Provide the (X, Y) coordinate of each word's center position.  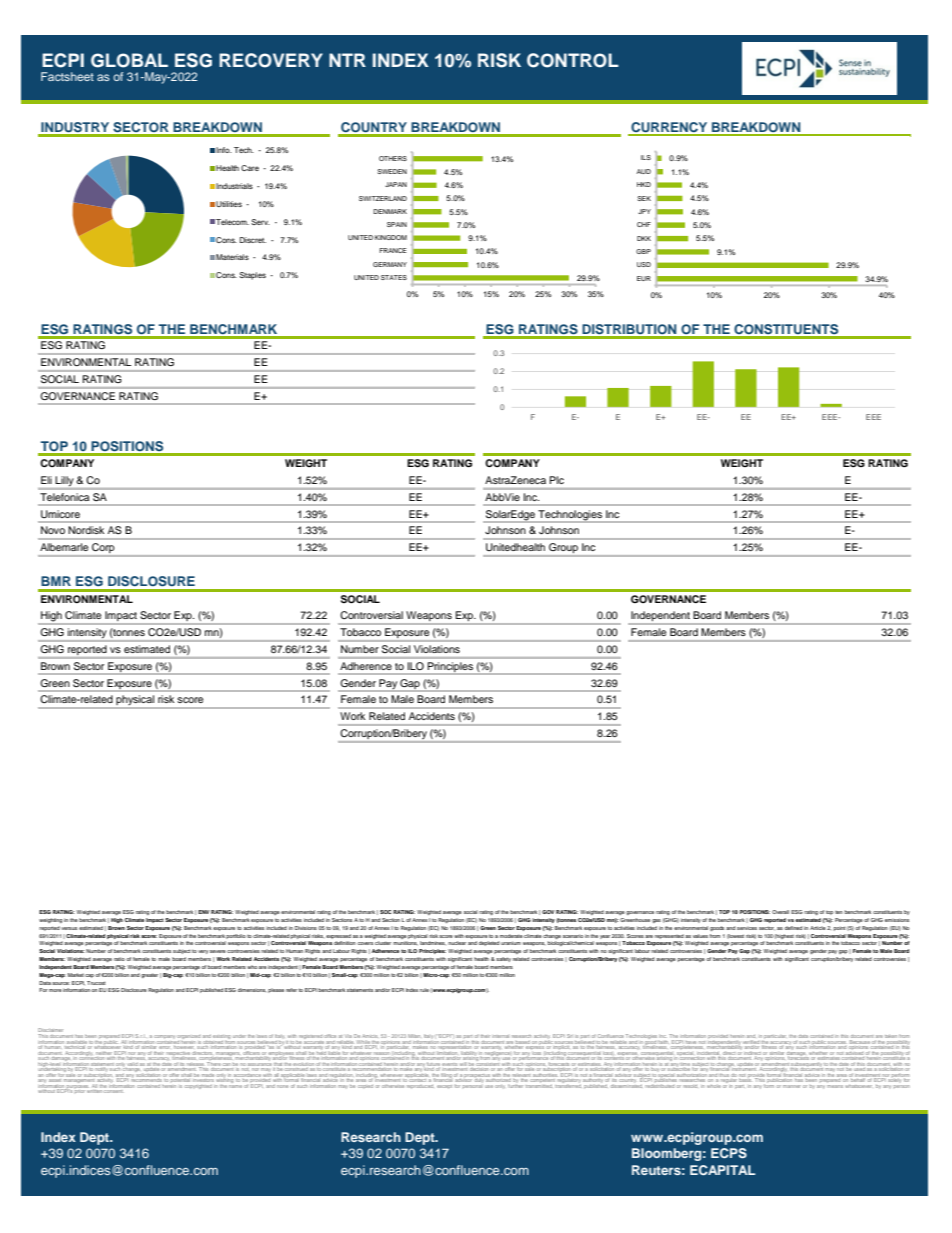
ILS (646, 157)
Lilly (65, 482)
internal (500, 1036)
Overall (780, 912)
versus (69, 928)
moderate (511, 936)
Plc (557, 480)
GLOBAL (129, 60)
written (95, 1090)
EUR (644, 278)
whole (714, 1084)
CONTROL (573, 60)
